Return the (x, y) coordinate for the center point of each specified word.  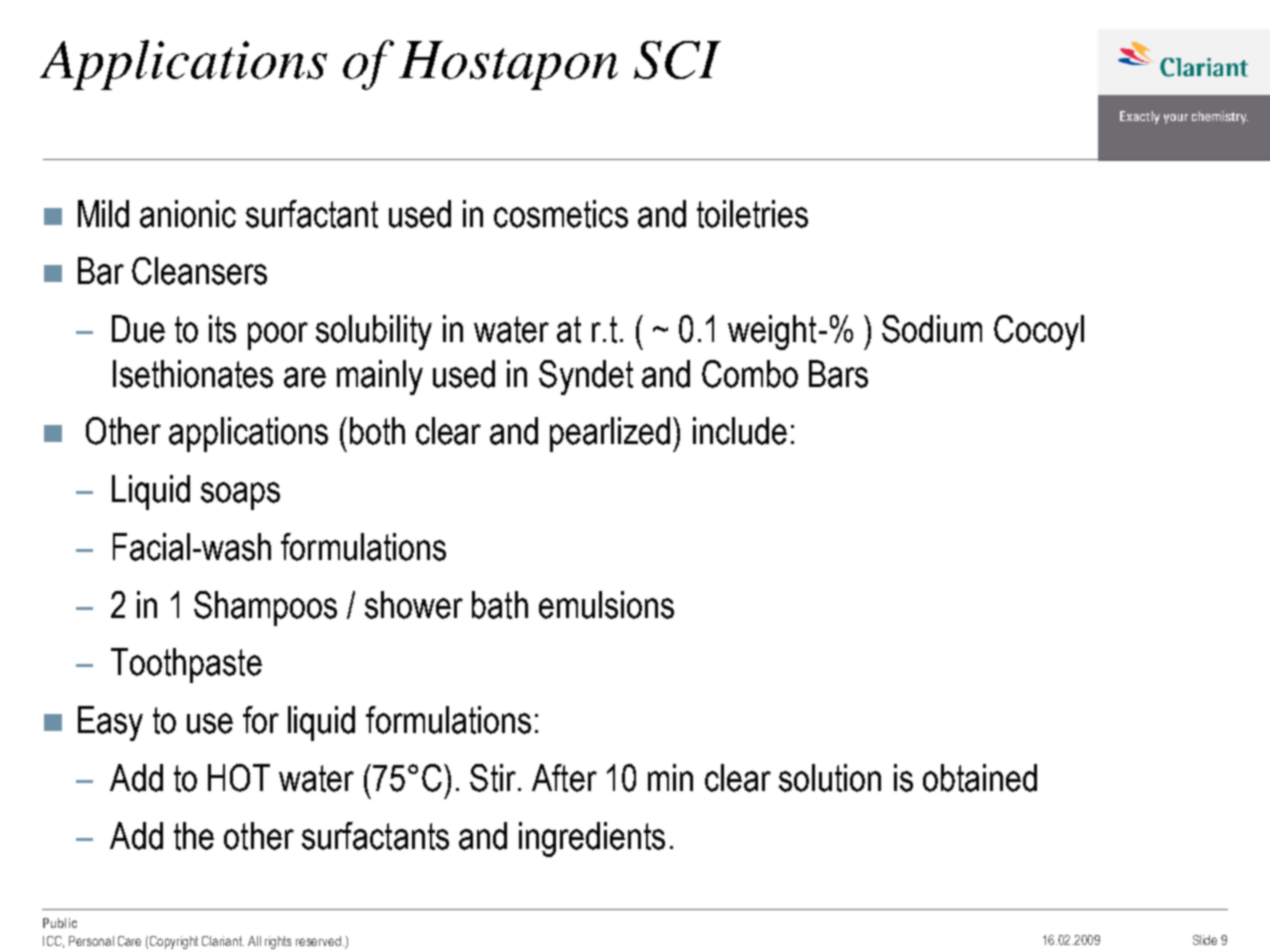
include (740, 431)
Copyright (174, 942)
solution (830, 778)
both (377, 431)
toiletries (752, 214)
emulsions (606, 605)
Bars (838, 374)
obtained (980, 778)
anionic (188, 214)
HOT (239, 778)
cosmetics (561, 214)
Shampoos (265, 608)
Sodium (932, 329)
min (670, 777)
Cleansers (199, 271)
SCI (677, 60)
